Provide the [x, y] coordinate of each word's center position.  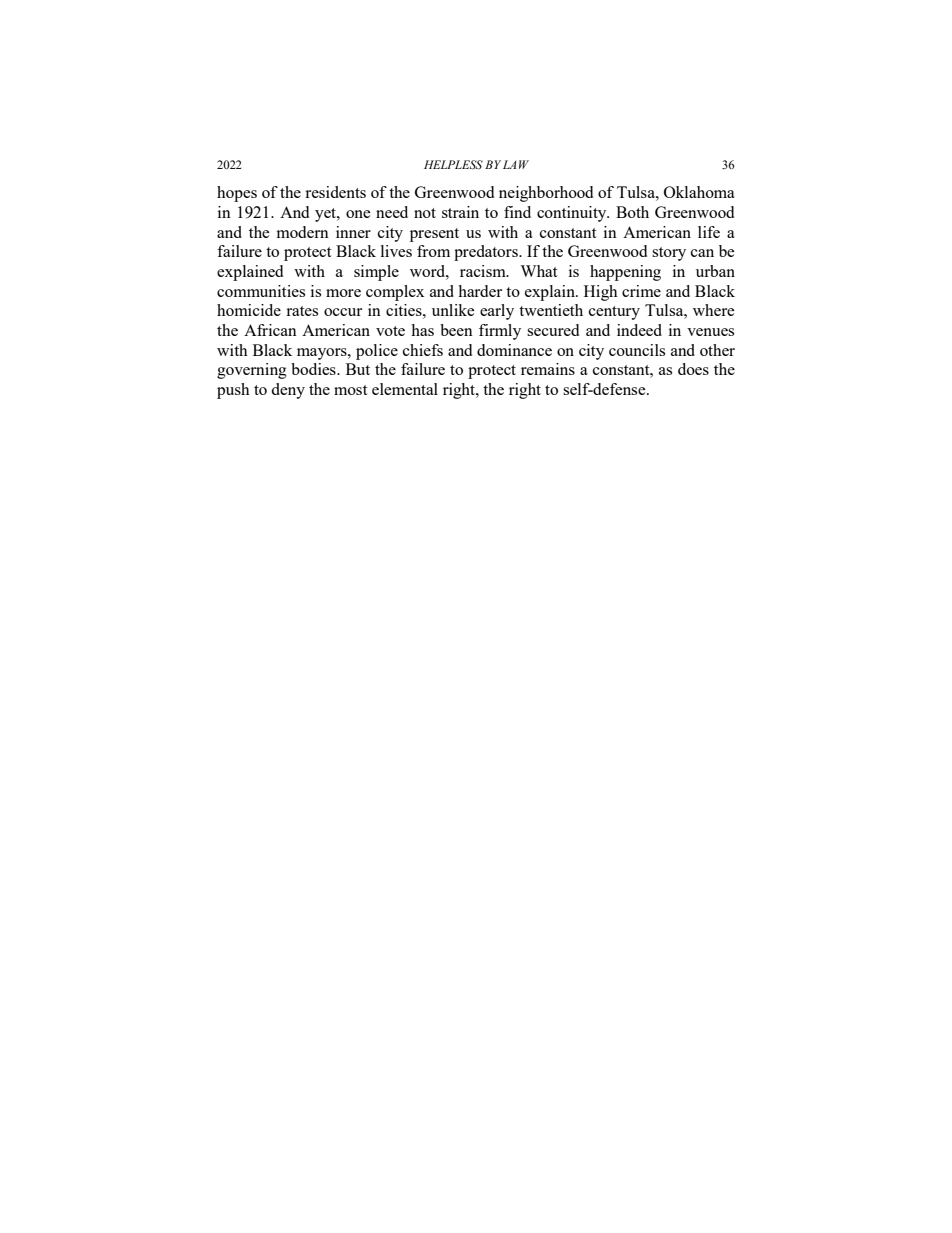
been [456, 330]
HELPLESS [453, 164]
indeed [639, 330]
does [693, 369]
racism [484, 271]
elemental [405, 389]
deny [288, 391]
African [270, 330]
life [709, 232]
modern [303, 232]
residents [335, 192]
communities [261, 291]
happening [625, 273]
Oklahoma [699, 192]
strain [460, 212]
